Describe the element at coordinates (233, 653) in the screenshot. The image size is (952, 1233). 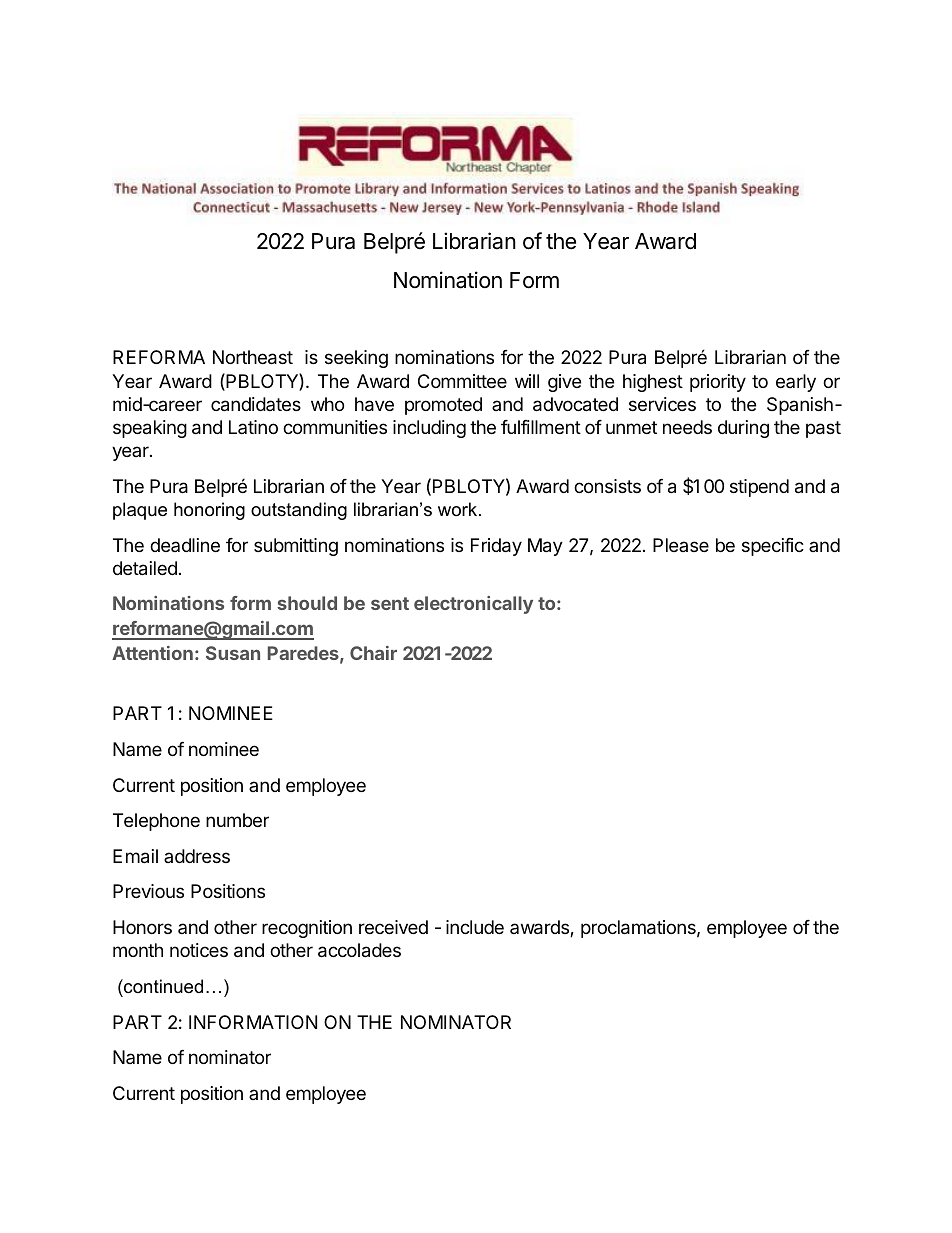
I see `Susan` at that location.
